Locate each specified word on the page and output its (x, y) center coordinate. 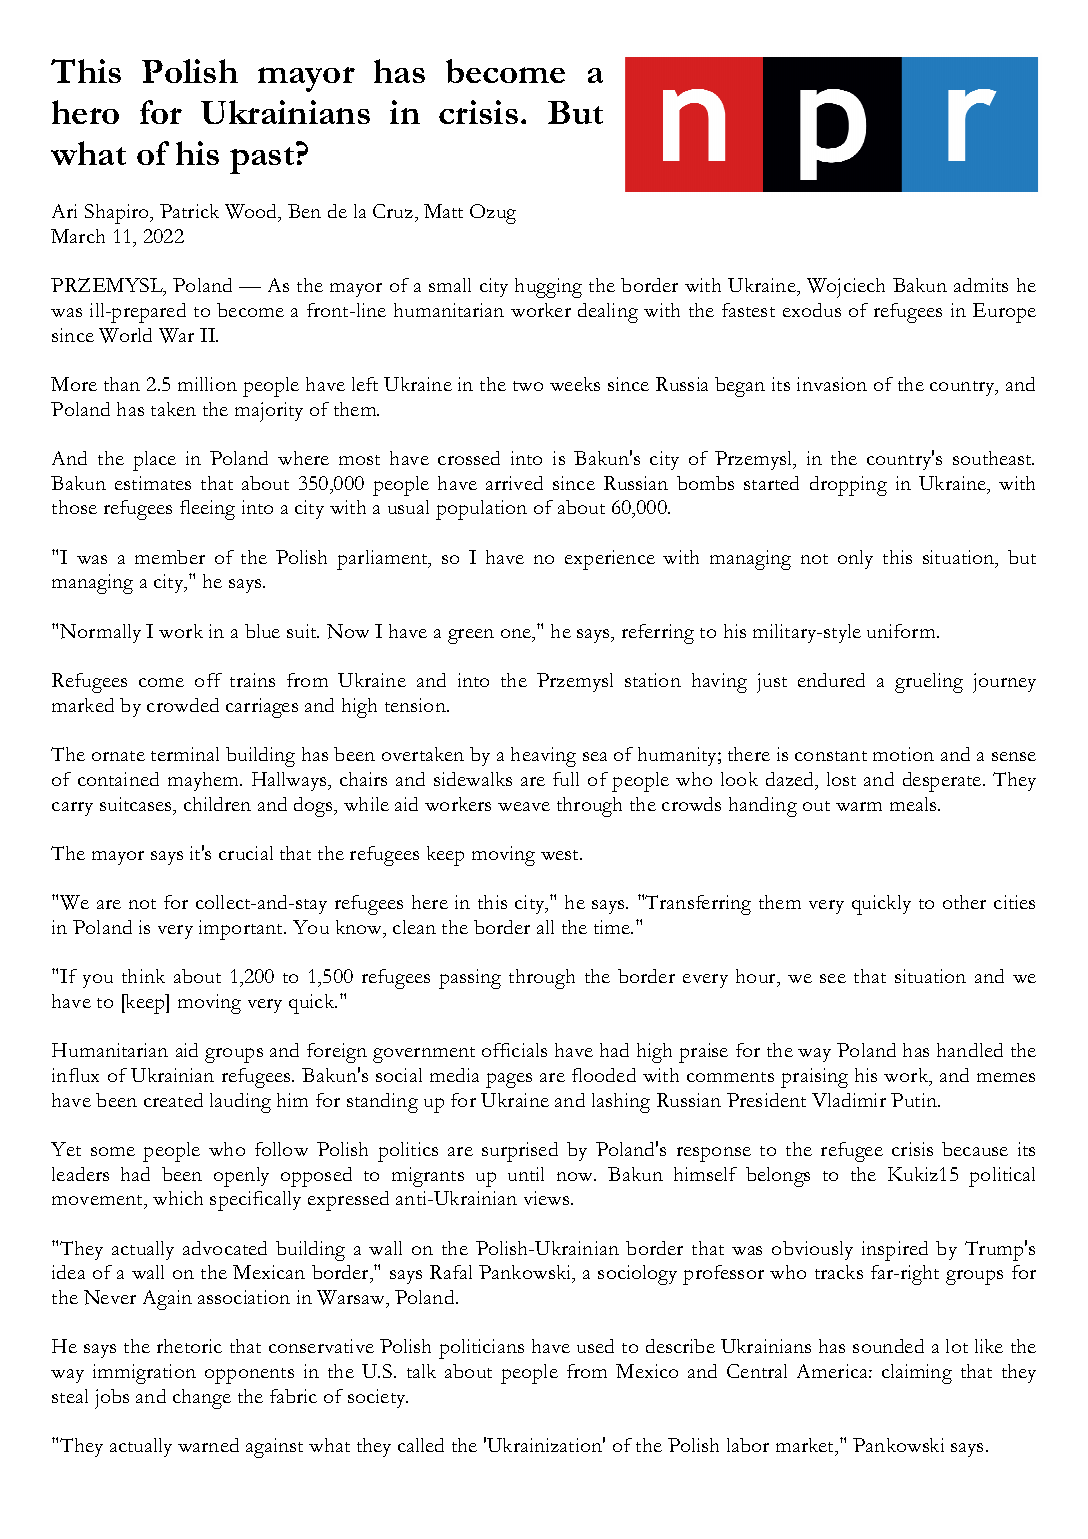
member (170, 557)
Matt (443, 211)
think (143, 976)
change (202, 1399)
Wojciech (846, 288)
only (855, 559)
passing (470, 979)
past (262, 160)
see (833, 978)
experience (610, 560)
